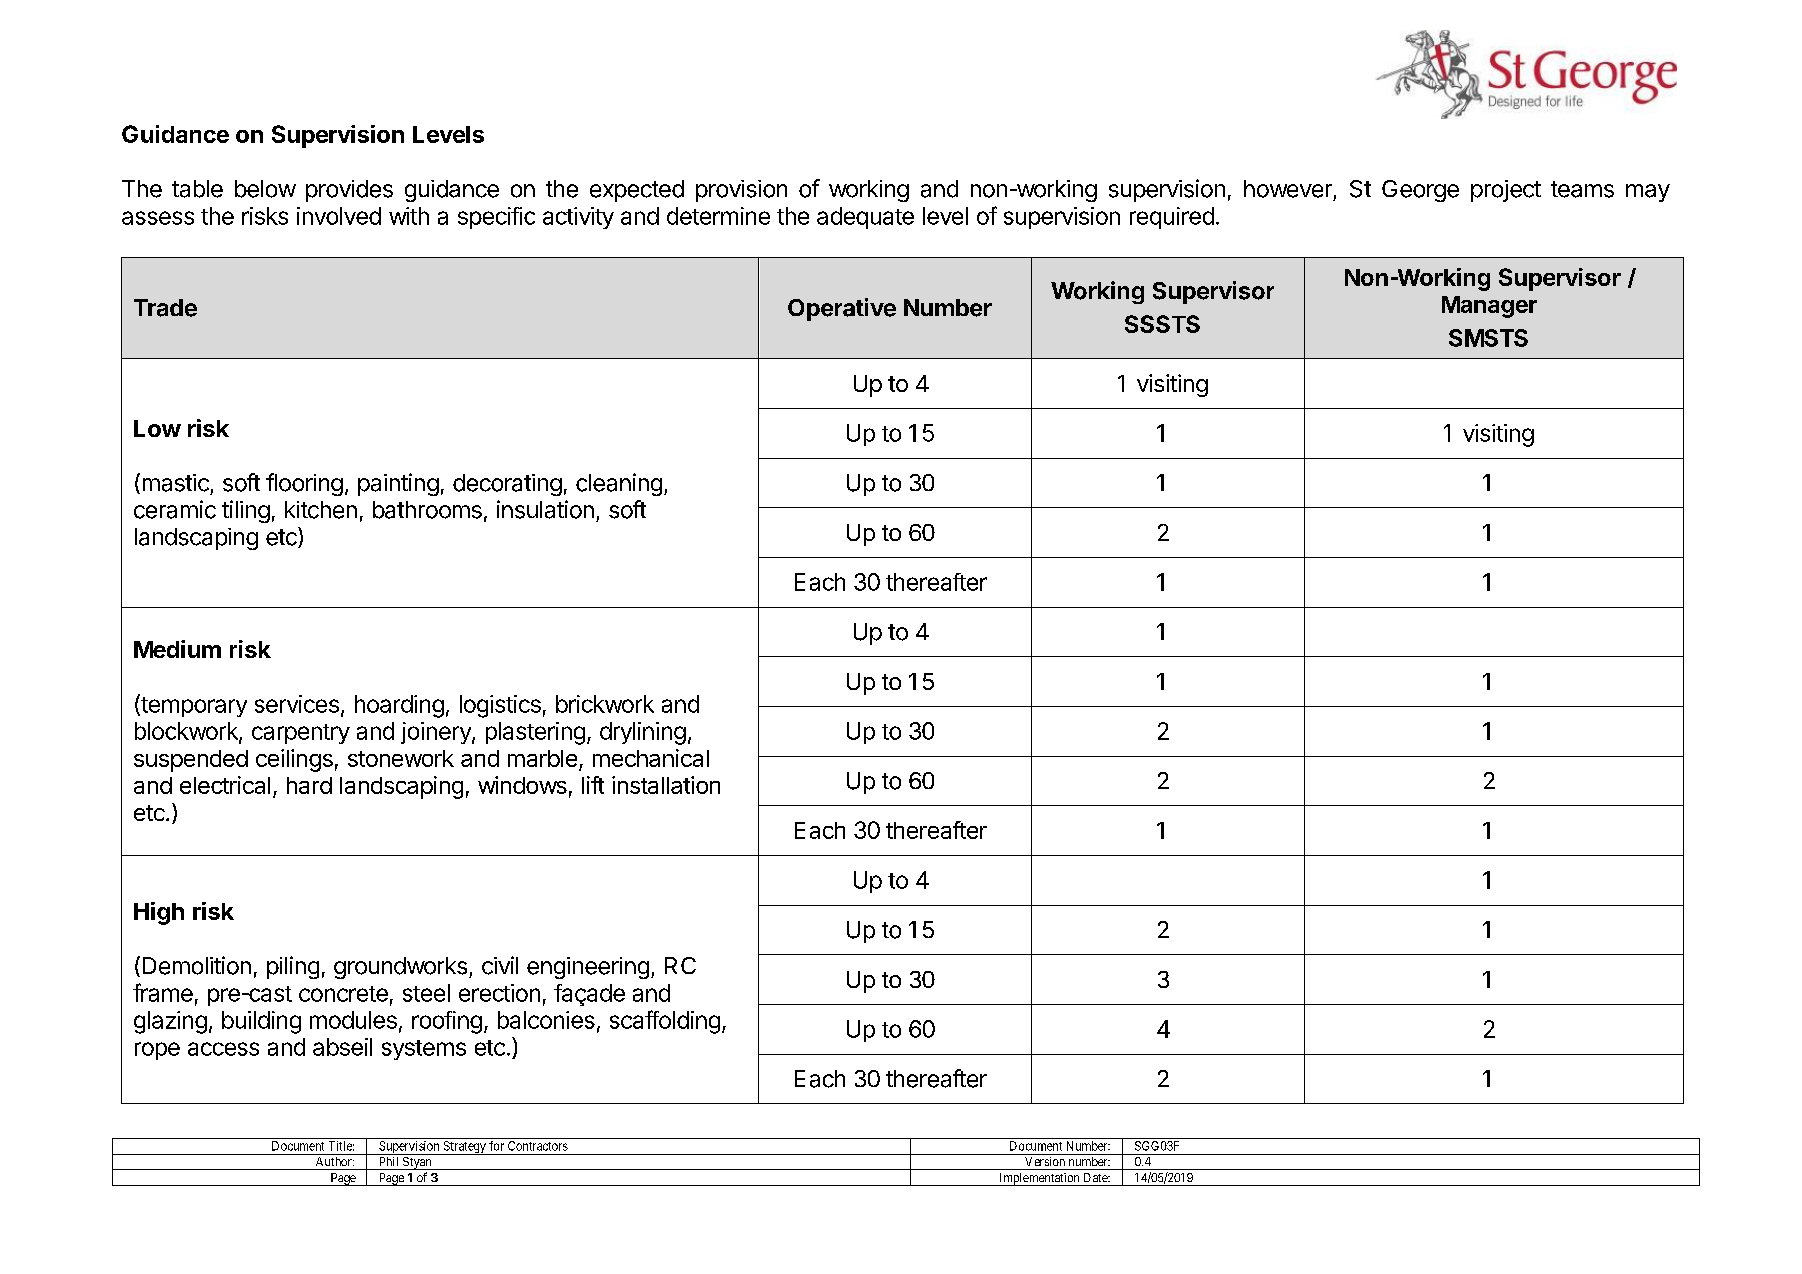 This image has height=1274, width=1802. What do you see at coordinates (1039, 1179) in the image?
I see `Implementation` at bounding box center [1039, 1179].
